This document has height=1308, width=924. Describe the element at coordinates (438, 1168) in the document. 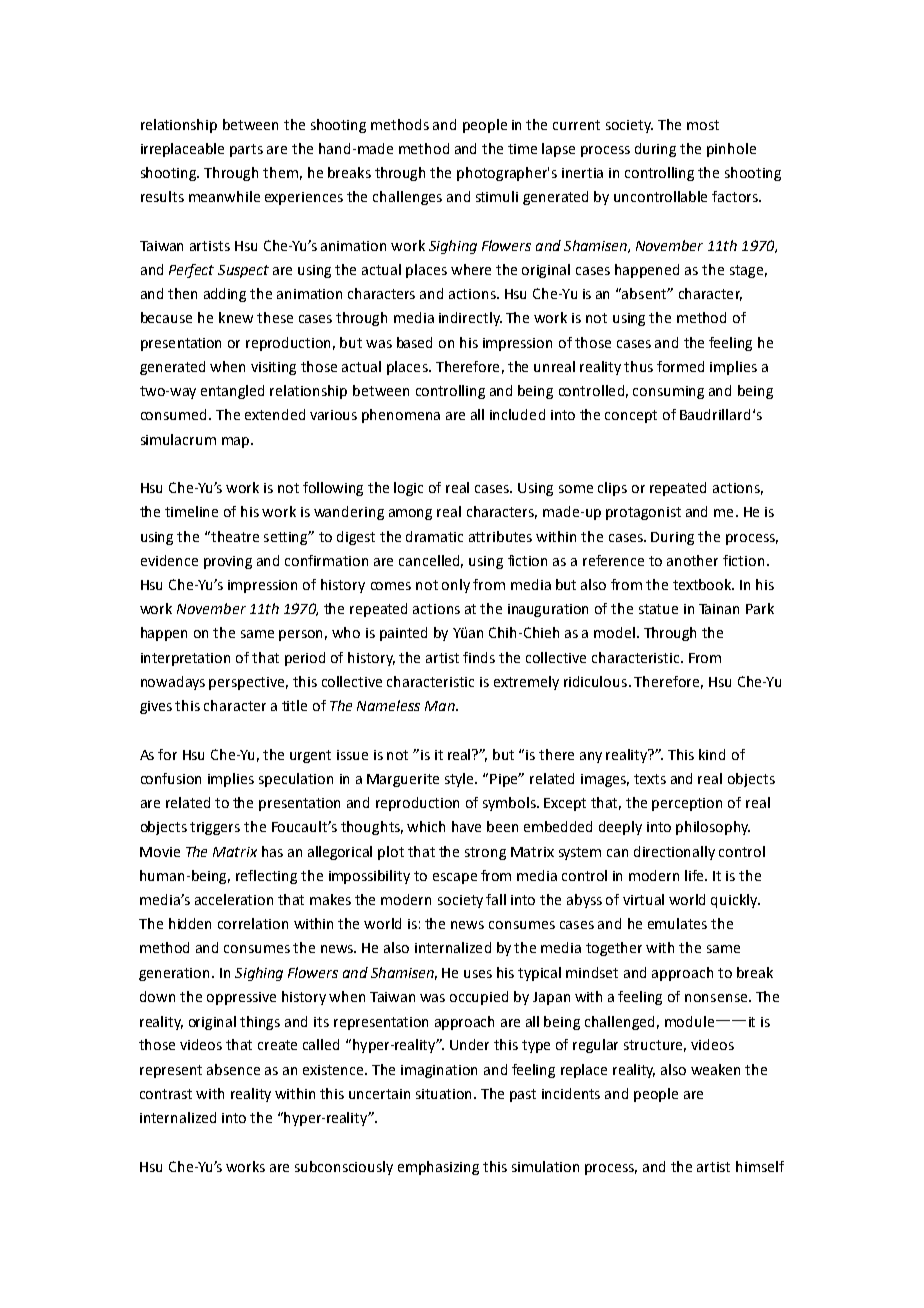

I see `emphasizing` at that location.
